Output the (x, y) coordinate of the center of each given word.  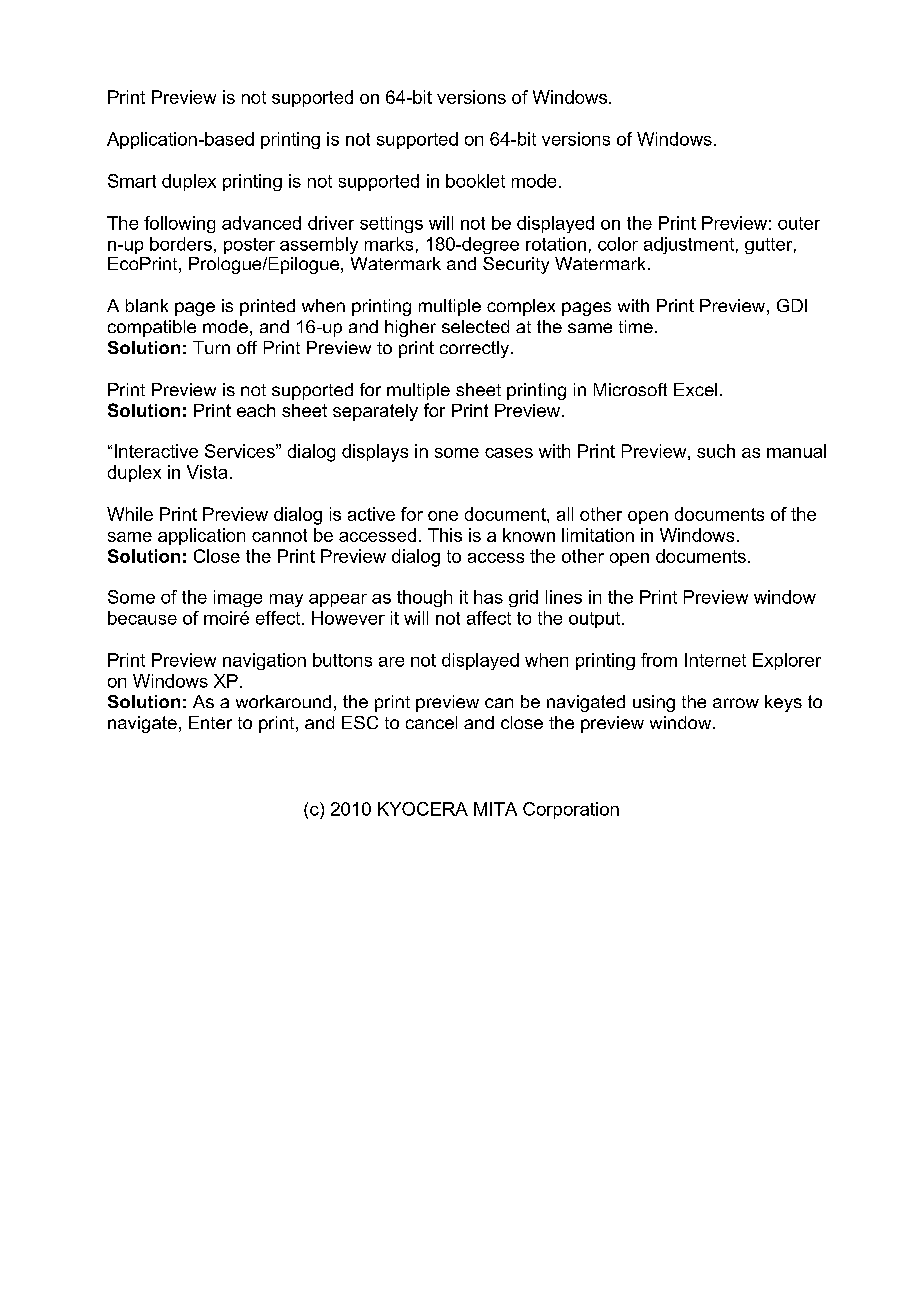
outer (799, 223)
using (654, 703)
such (716, 451)
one (443, 516)
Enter (210, 722)
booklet (475, 181)
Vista (207, 472)
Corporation (571, 810)
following (179, 224)
